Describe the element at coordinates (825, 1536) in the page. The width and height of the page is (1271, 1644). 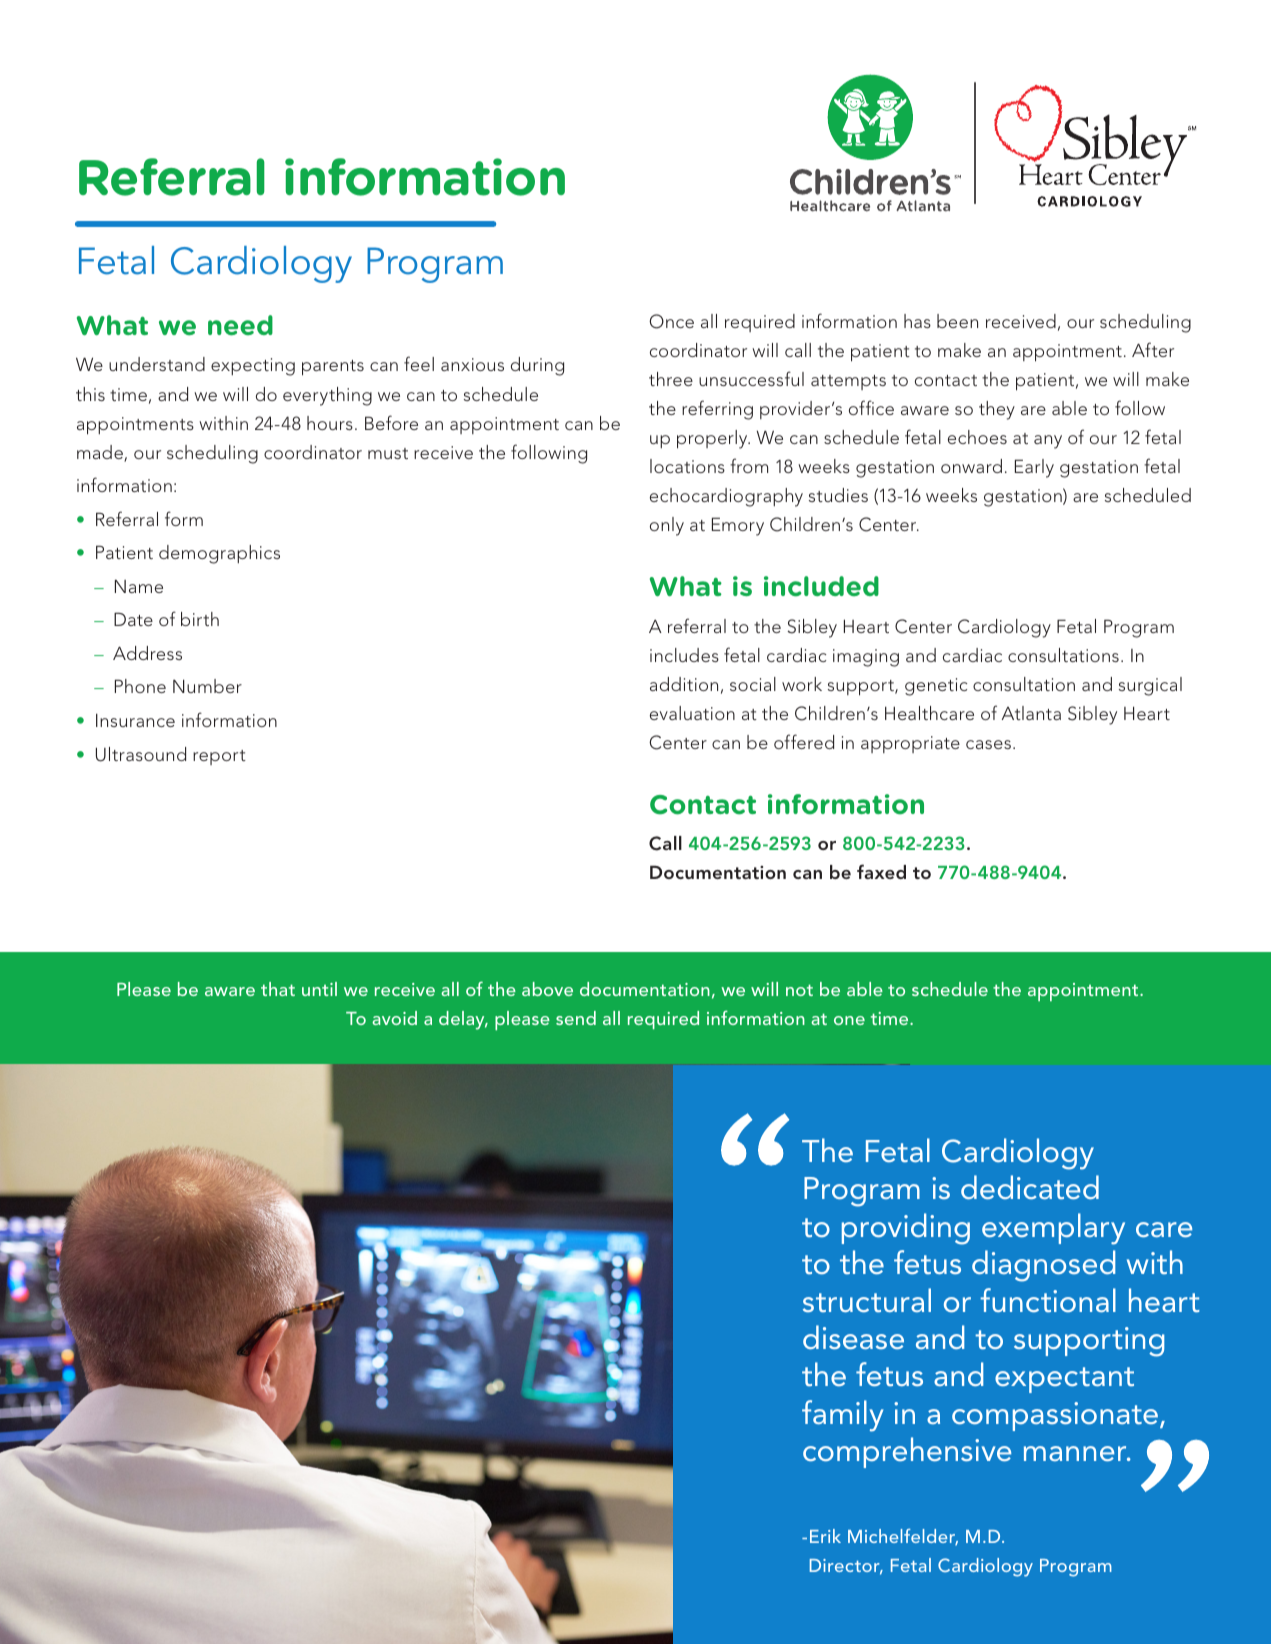
I see `Erik` at that location.
